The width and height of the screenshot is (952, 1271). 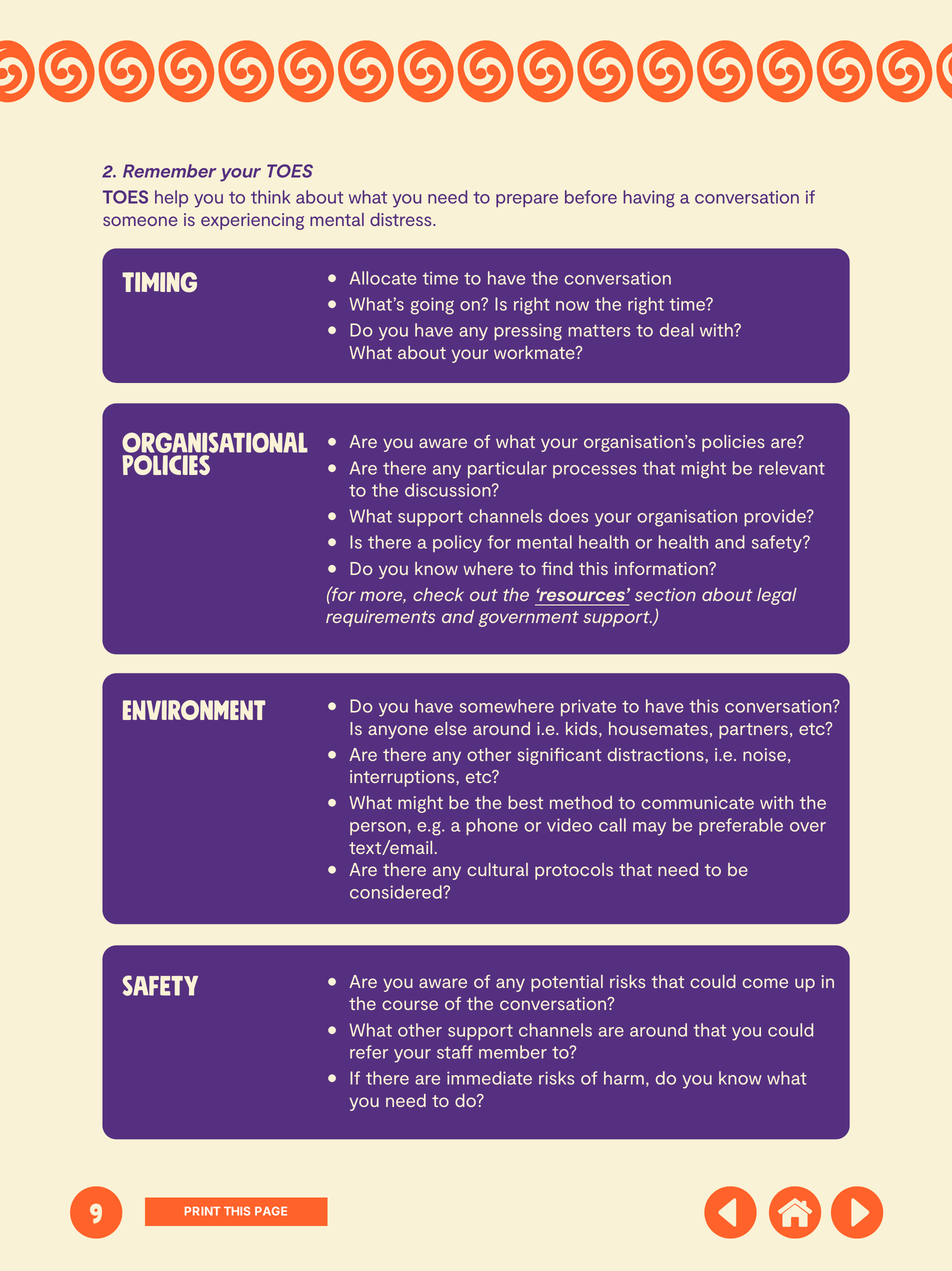 I want to click on timing, so click(x=159, y=282).
